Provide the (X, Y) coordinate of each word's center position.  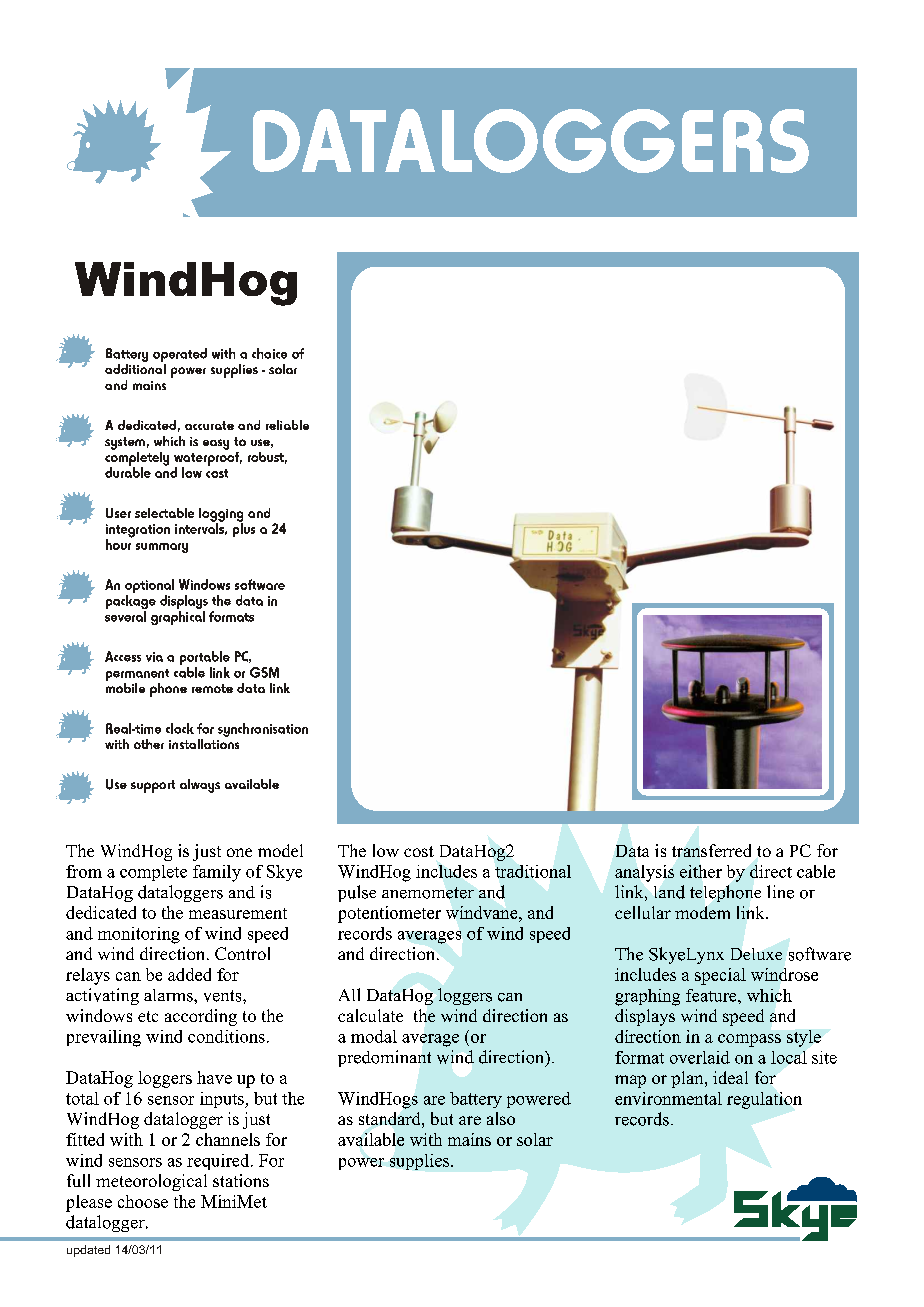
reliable (287, 425)
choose (143, 1201)
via (154, 657)
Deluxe (756, 954)
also (501, 1118)
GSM (264, 672)
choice (269, 353)
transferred (711, 850)
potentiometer (389, 914)
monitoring (139, 935)
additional (135, 369)
